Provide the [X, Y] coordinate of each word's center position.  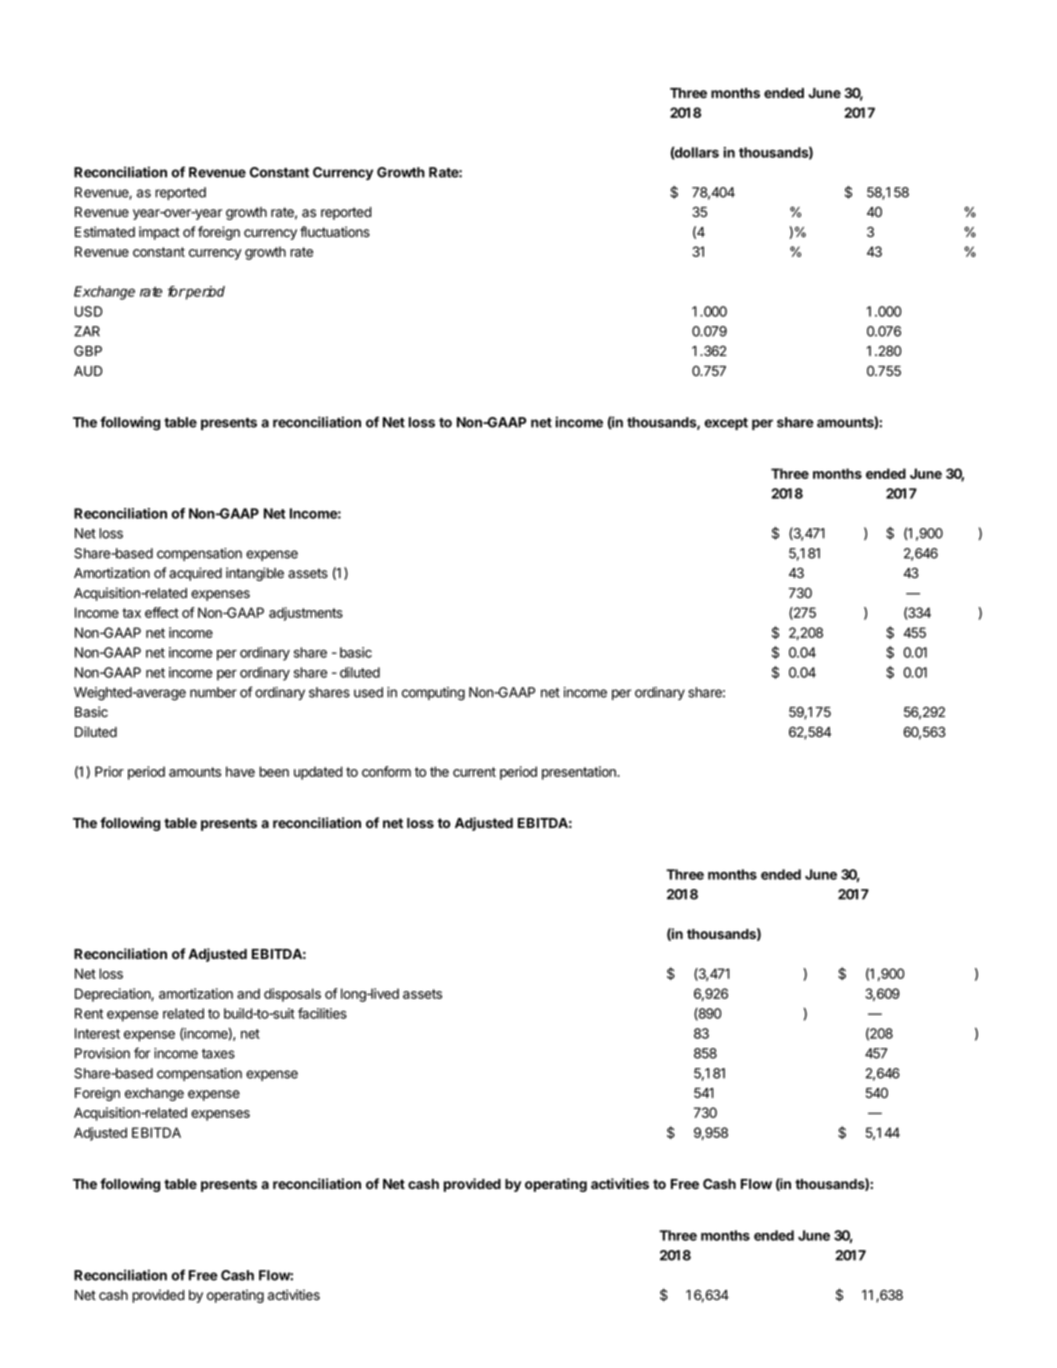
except [726, 424]
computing [433, 694]
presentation [580, 773]
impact [159, 233]
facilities [322, 1013]
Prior [109, 771]
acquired [195, 574]
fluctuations [335, 232]
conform [386, 771]
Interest [97, 1033]
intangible [255, 574]
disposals [292, 995]
